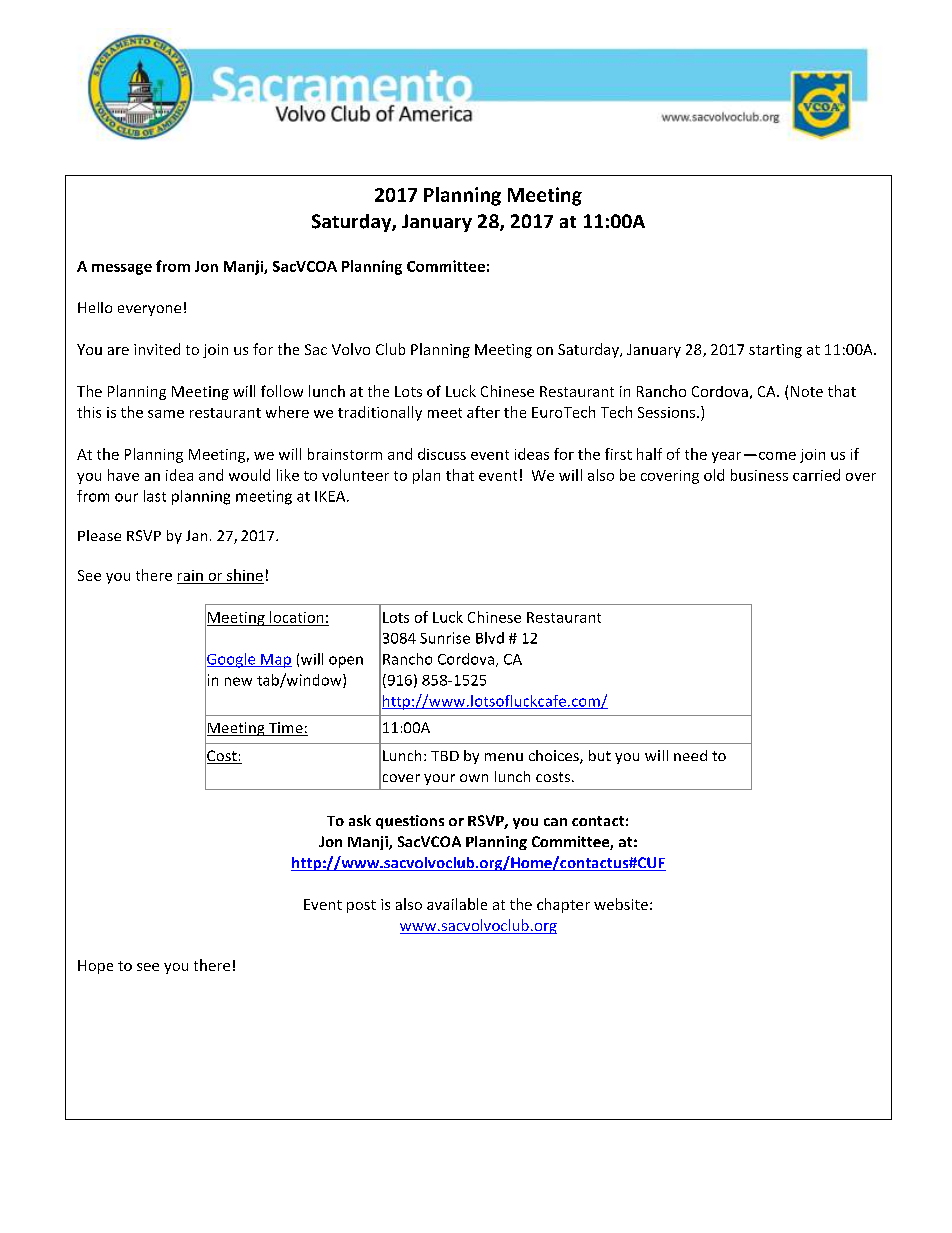  I want to click on Hope, so click(95, 967).
